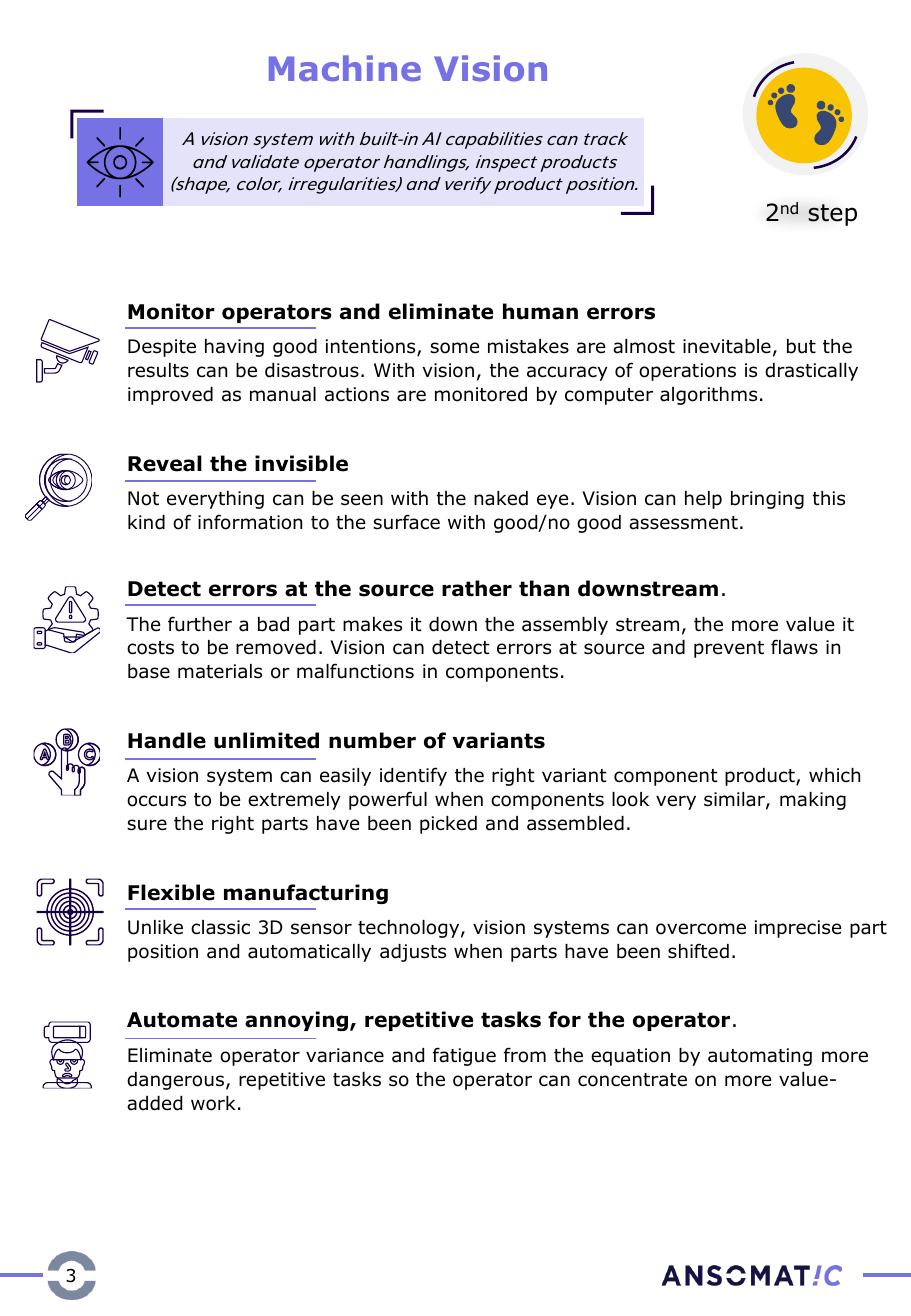 This page has height=1316, width=911. I want to click on Automate, so click(182, 1020).
